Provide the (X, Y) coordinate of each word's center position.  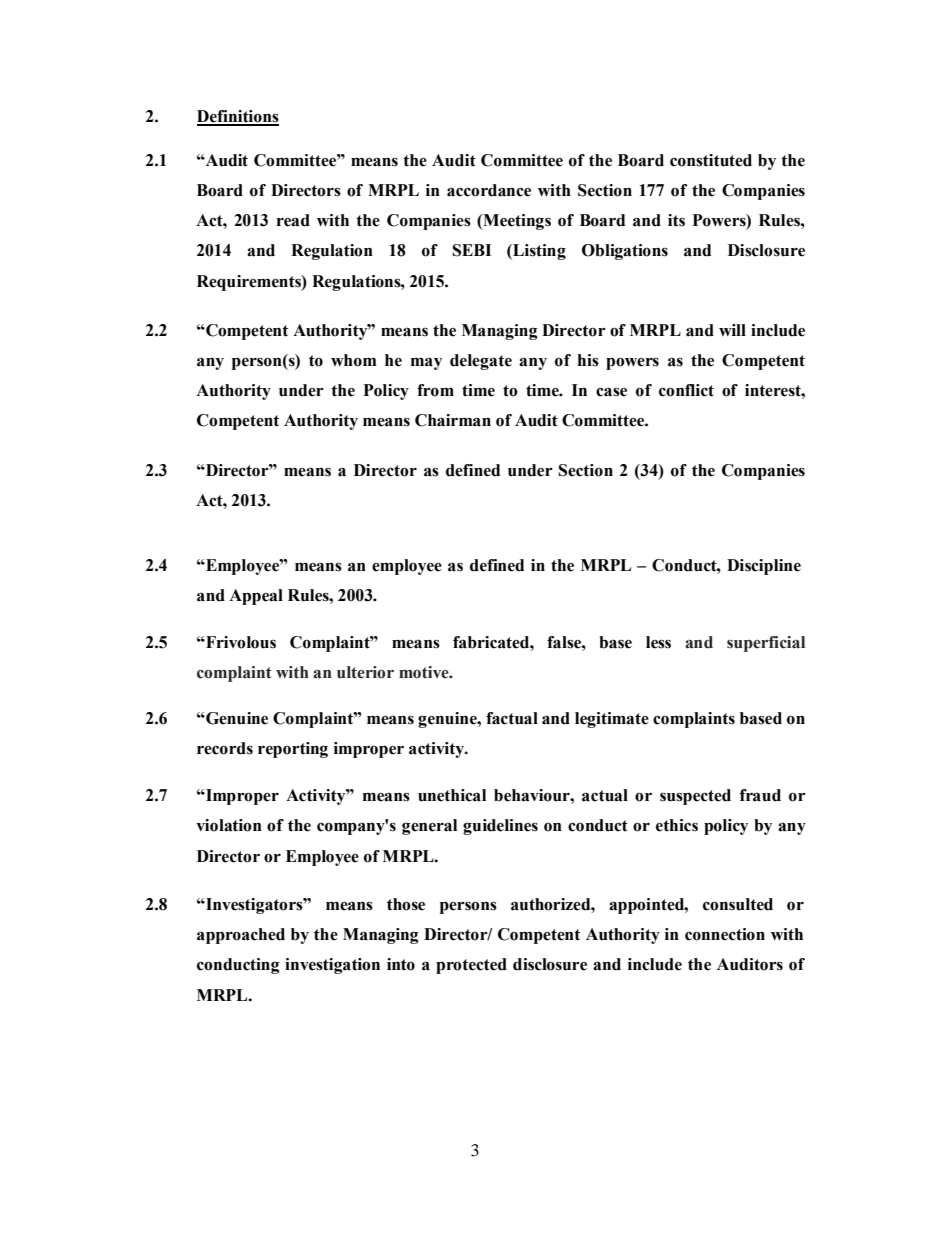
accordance (489, 190)
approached (241, 936)
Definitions (238, 117)
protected (471, 966)
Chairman (453, 420)
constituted (711, 160)
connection (725, 934)
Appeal (256, 597)
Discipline (764, 567)
